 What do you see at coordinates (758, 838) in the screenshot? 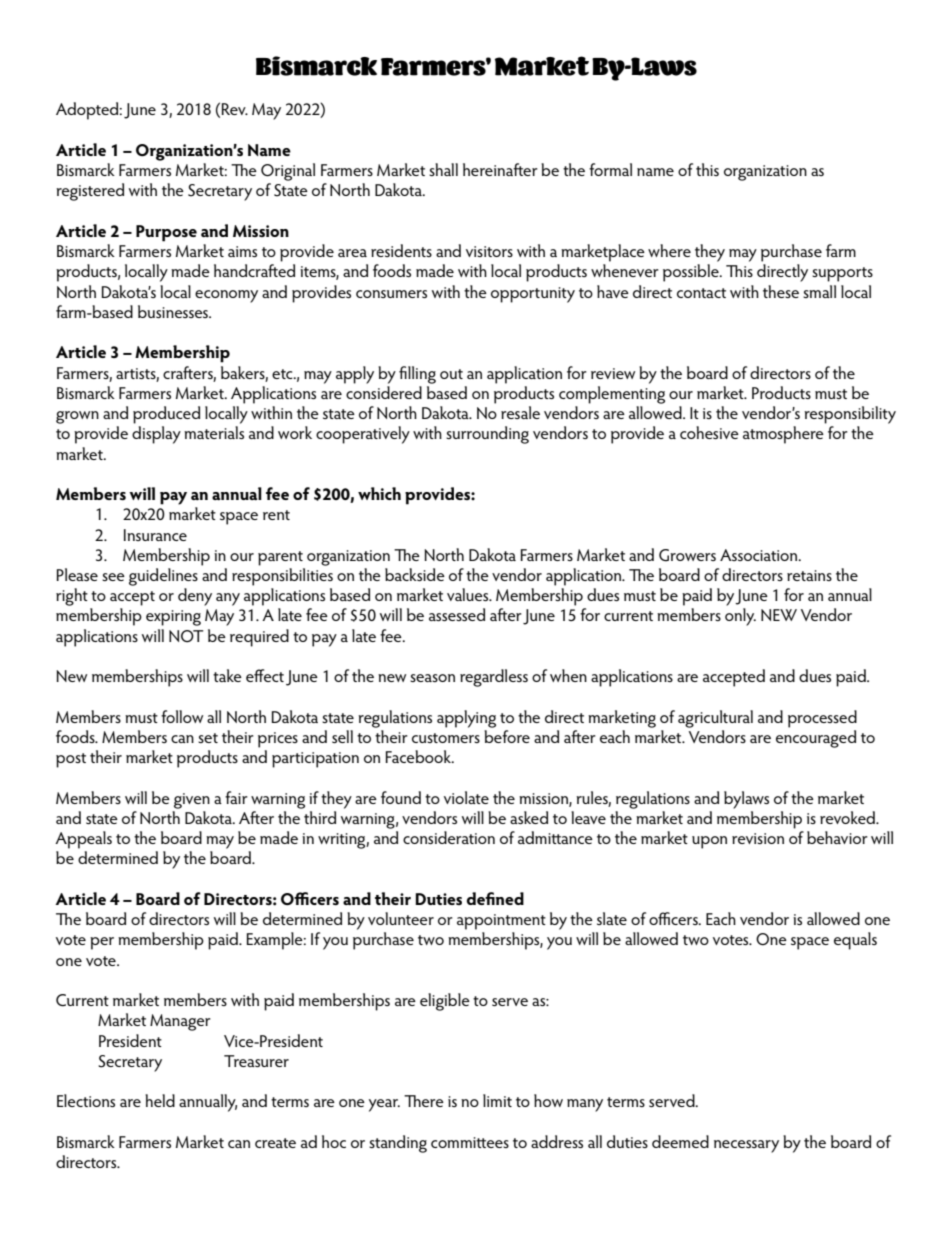
I see `revision` at bounding box center [758, 838].
